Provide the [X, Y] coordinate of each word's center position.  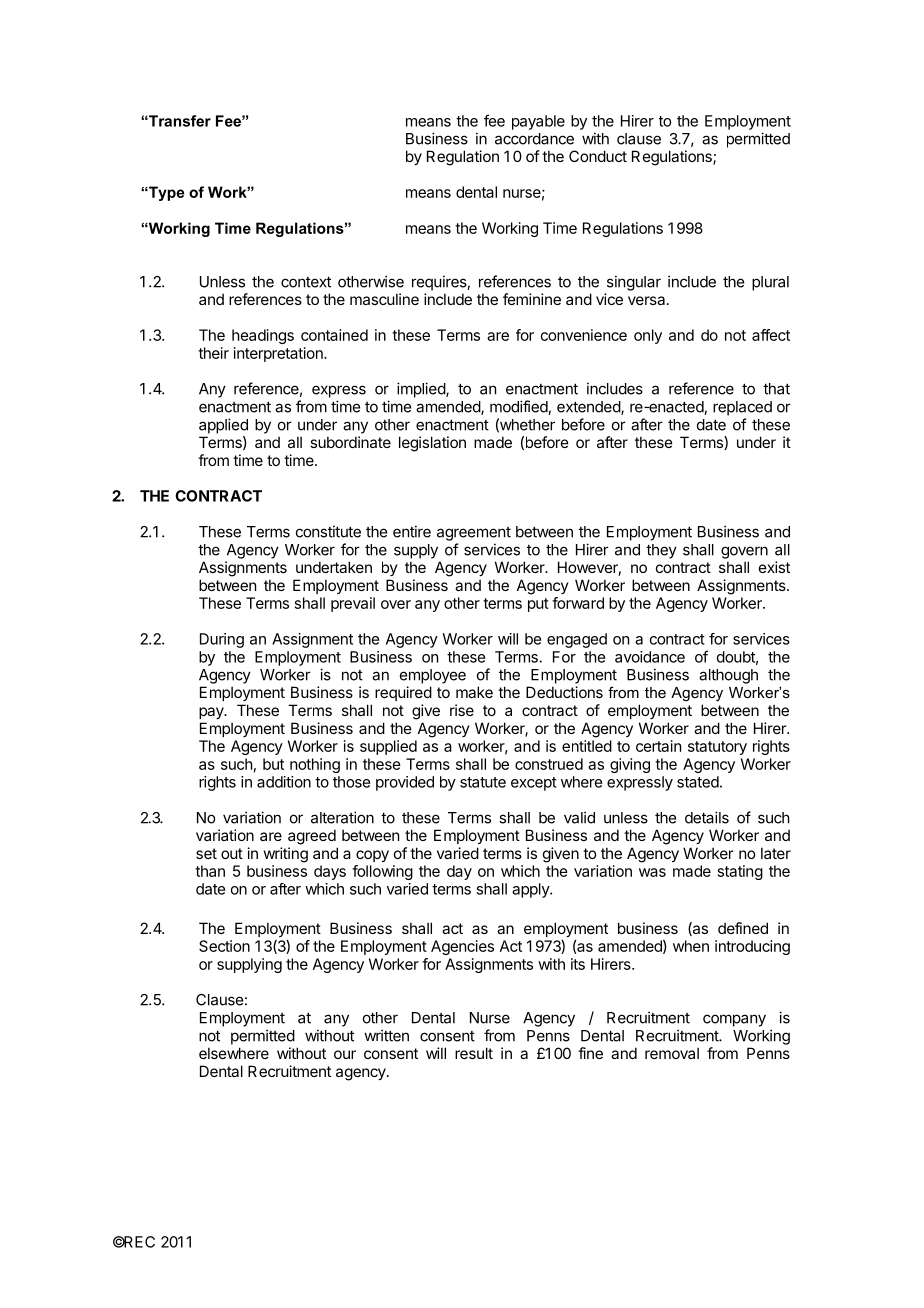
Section [224, 946]
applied [223, 426]
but [273, 764]
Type [165, 193]
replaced [742, 408]
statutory [717, 748]
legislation [432, 444]
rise [462, 710]
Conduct [598, 156]
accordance [534, 139]
